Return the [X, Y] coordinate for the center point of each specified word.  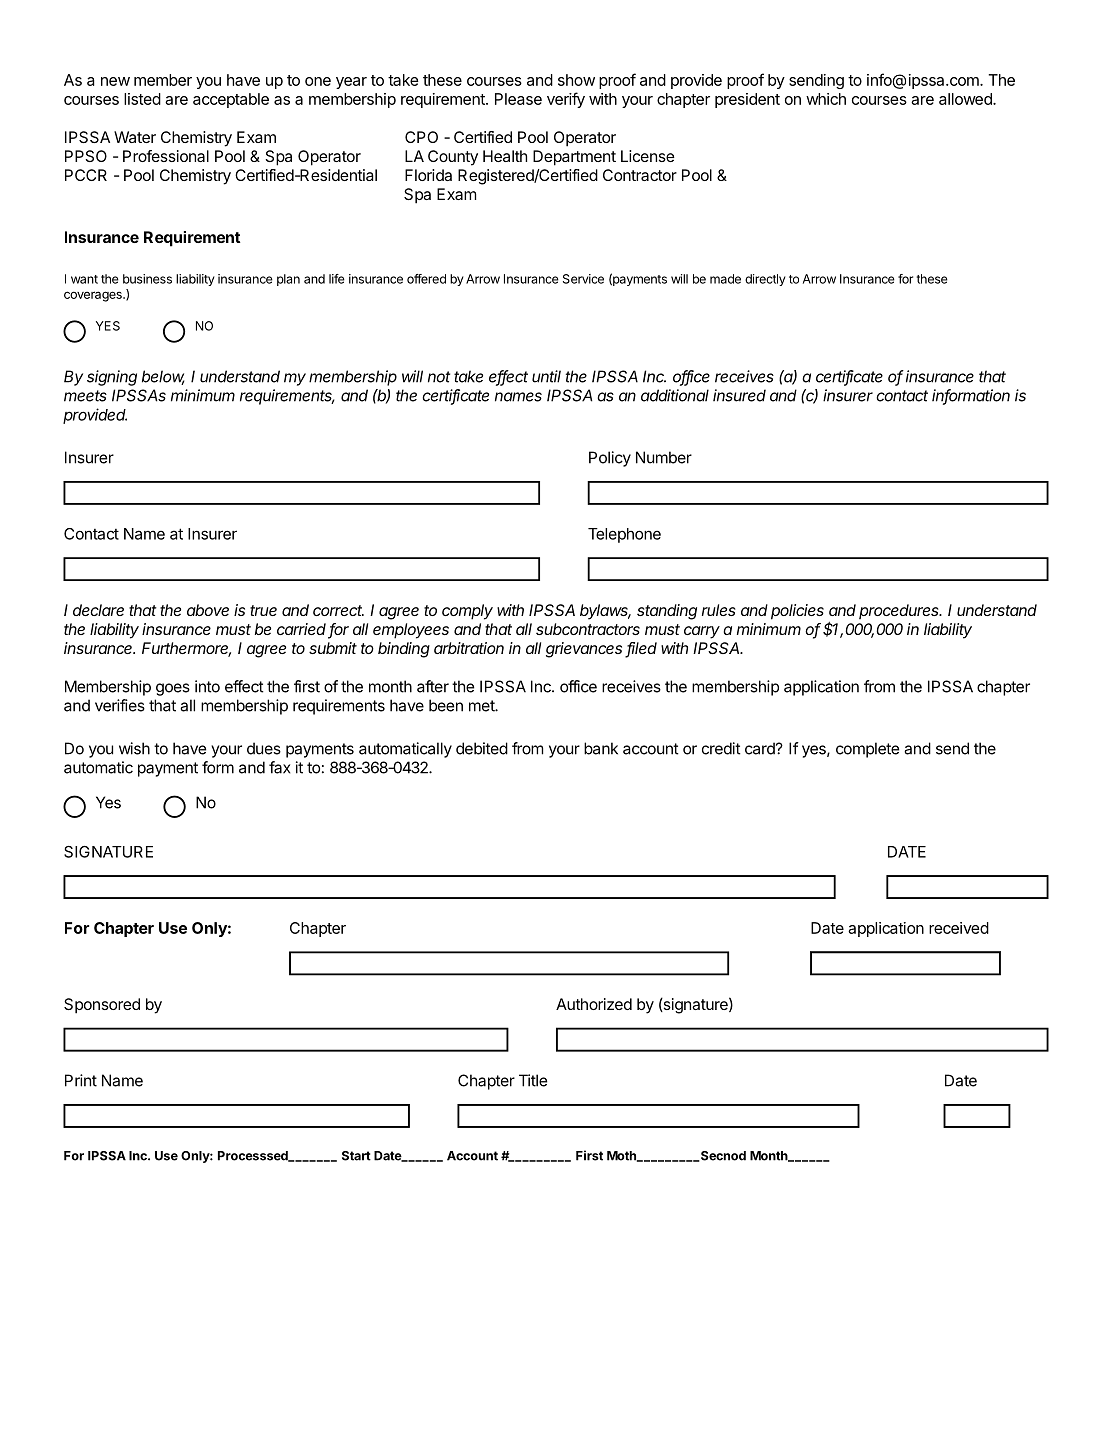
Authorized [594, 1004]
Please [518, 99]
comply [467, 612]
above [208, 610]
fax [279, 767]
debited [482, 748]
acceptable [231, 100]
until [546, 376]
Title [533, 1080]
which [826, 99]
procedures [900, 611]
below [163, 377]
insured [739, 395]
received [959, 928]
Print [81, 1080]
